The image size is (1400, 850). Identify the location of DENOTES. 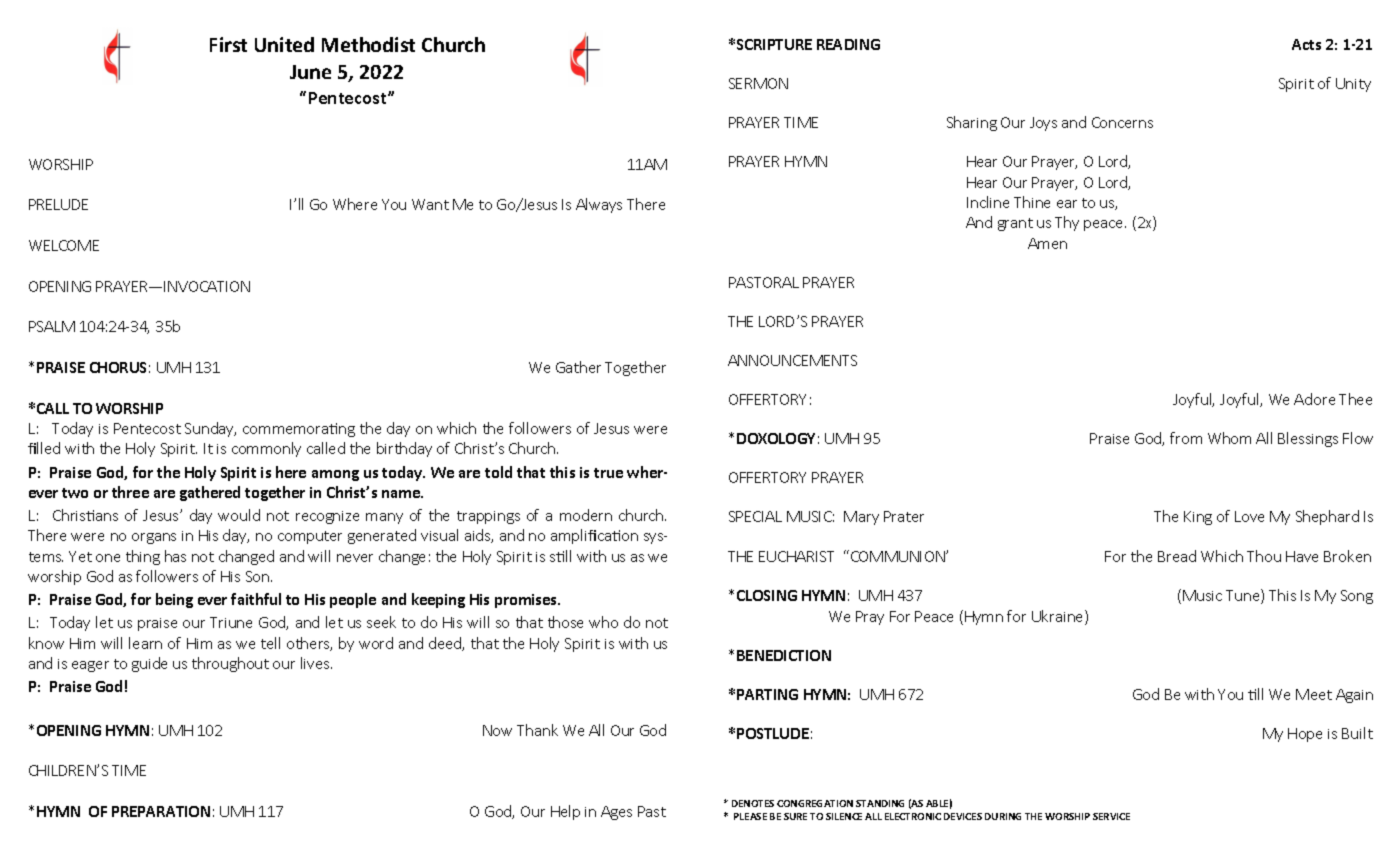
(753, 803).
